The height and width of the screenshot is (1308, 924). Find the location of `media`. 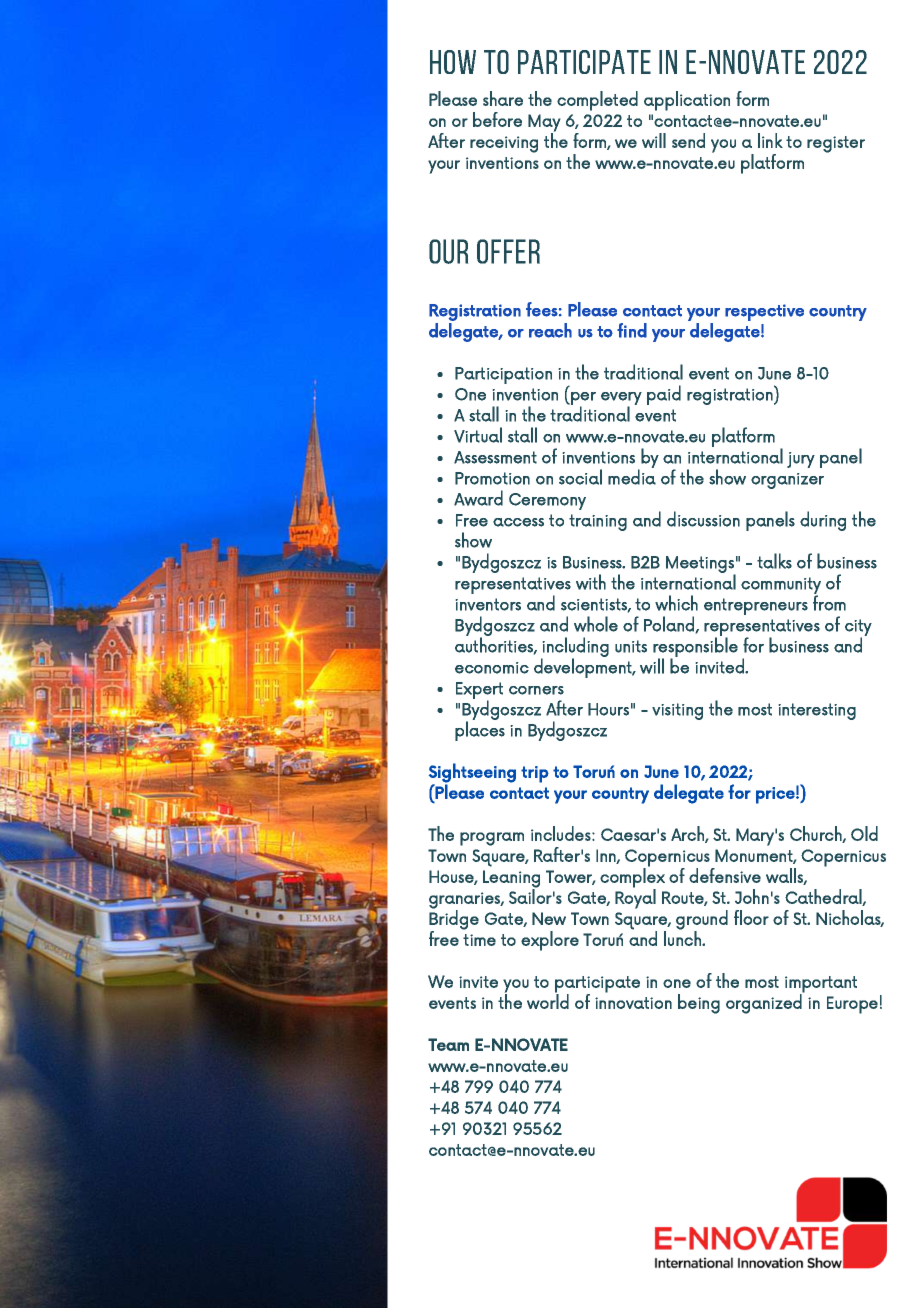

media is located at coordinates (632, 476).
